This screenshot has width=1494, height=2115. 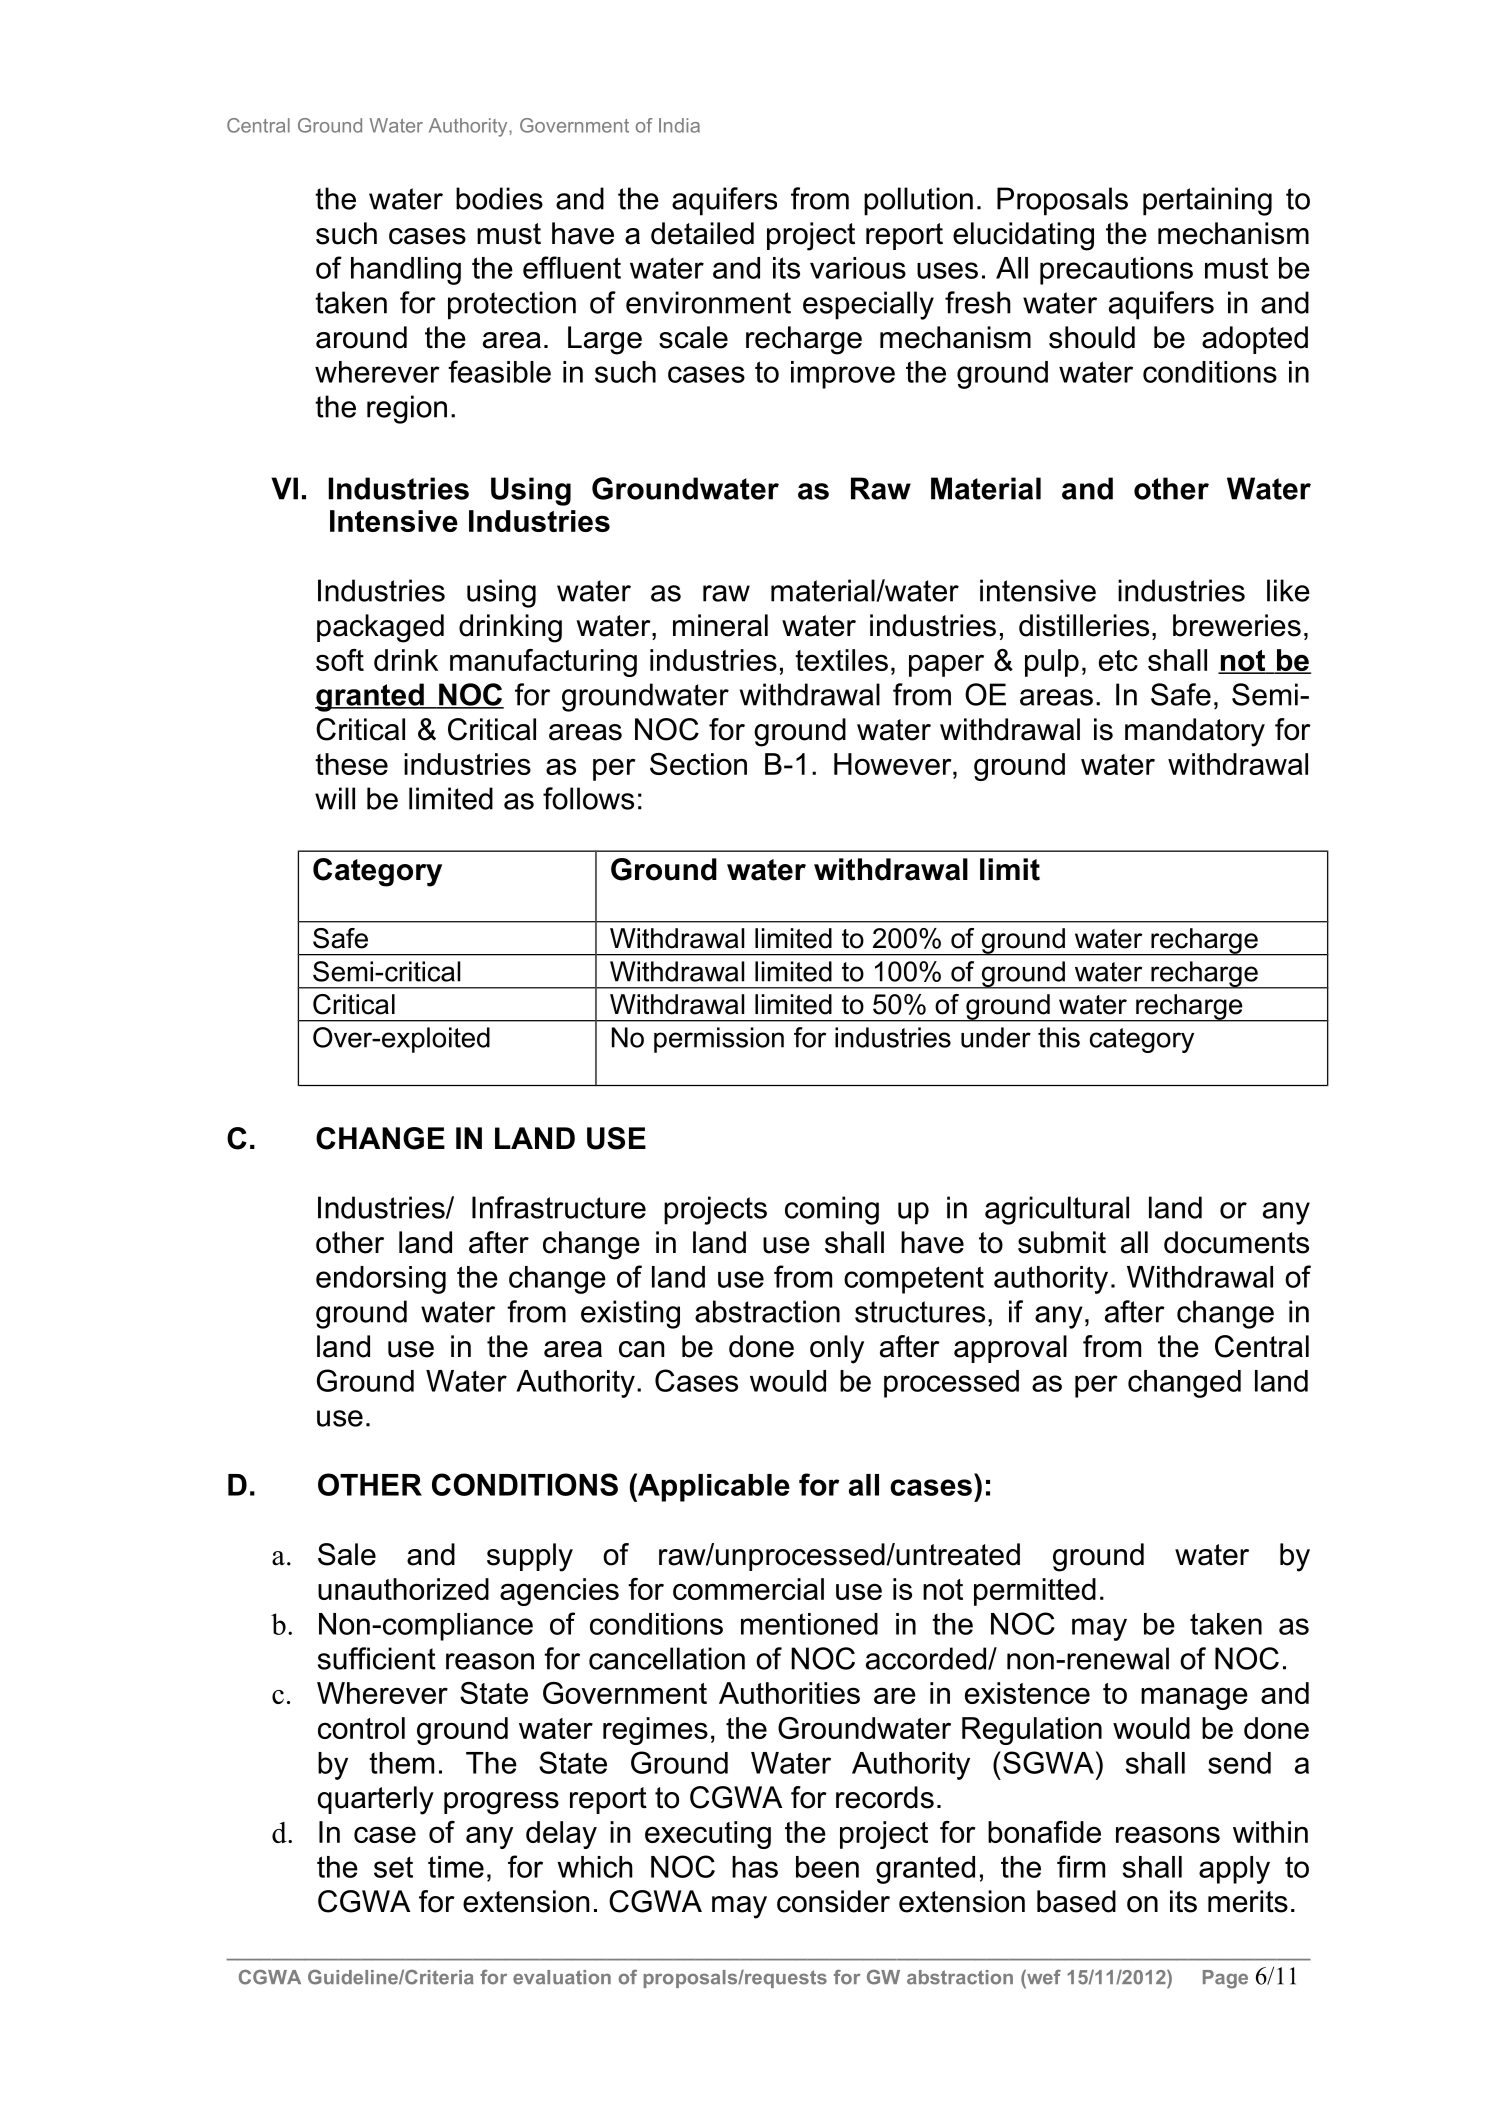 I want to click on mentioned, so click(x=809, y=1624).
